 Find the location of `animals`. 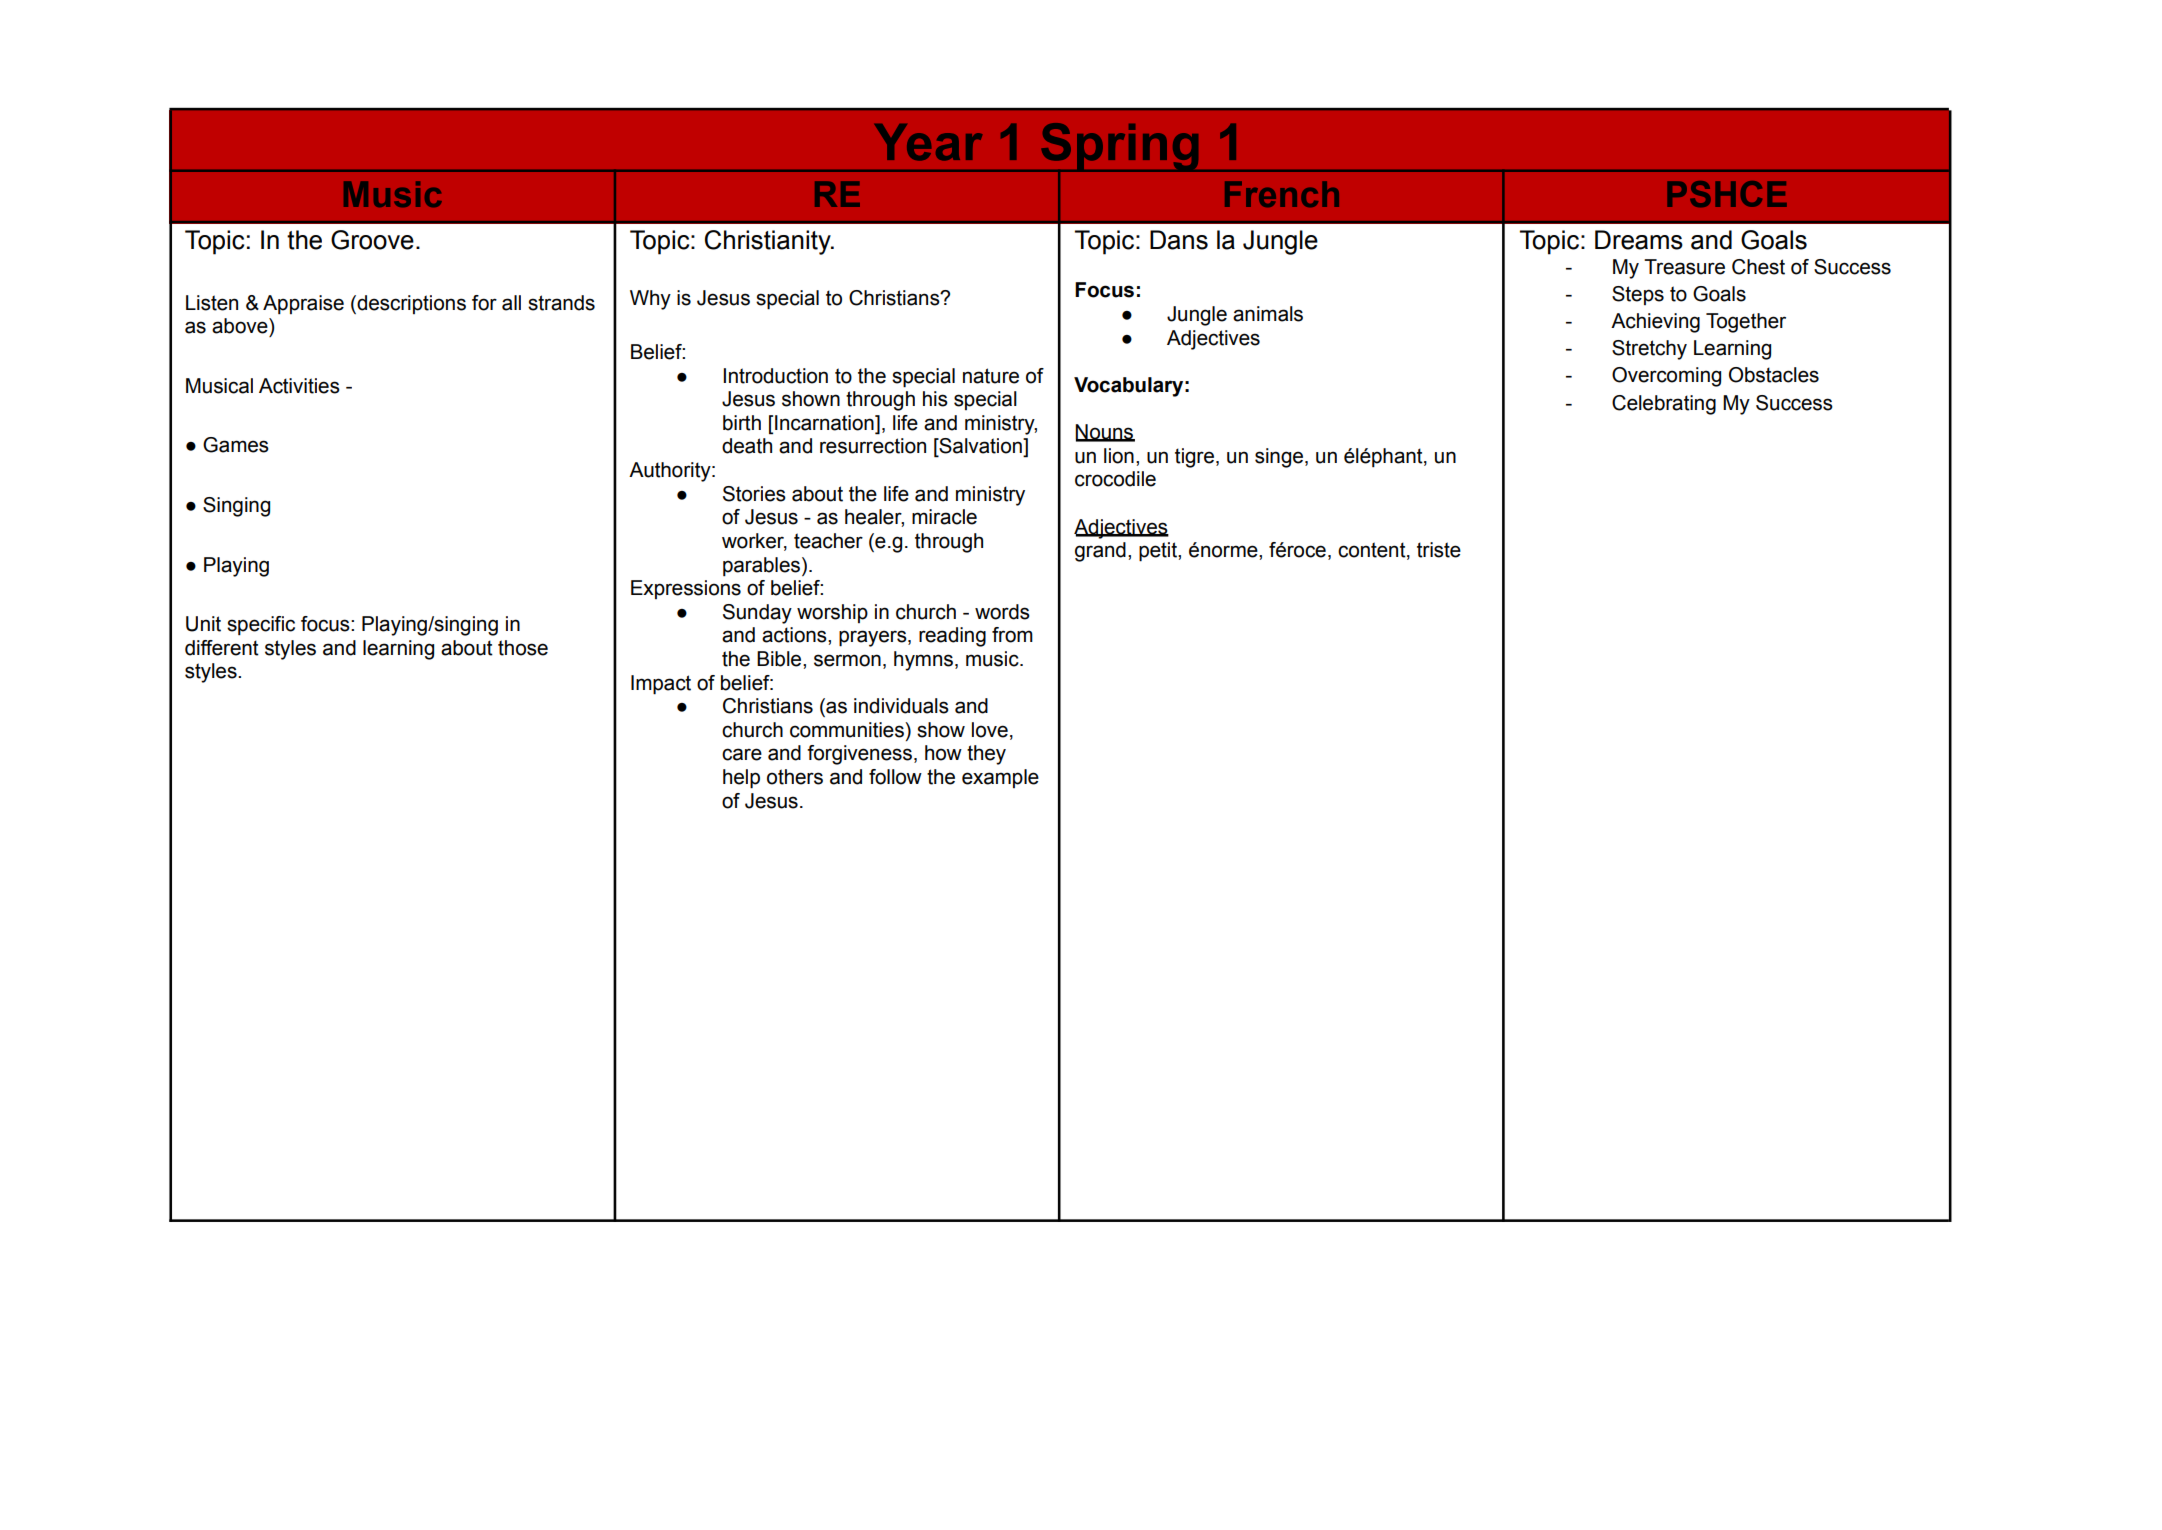

animals is located at coordinates (1268, 314).
